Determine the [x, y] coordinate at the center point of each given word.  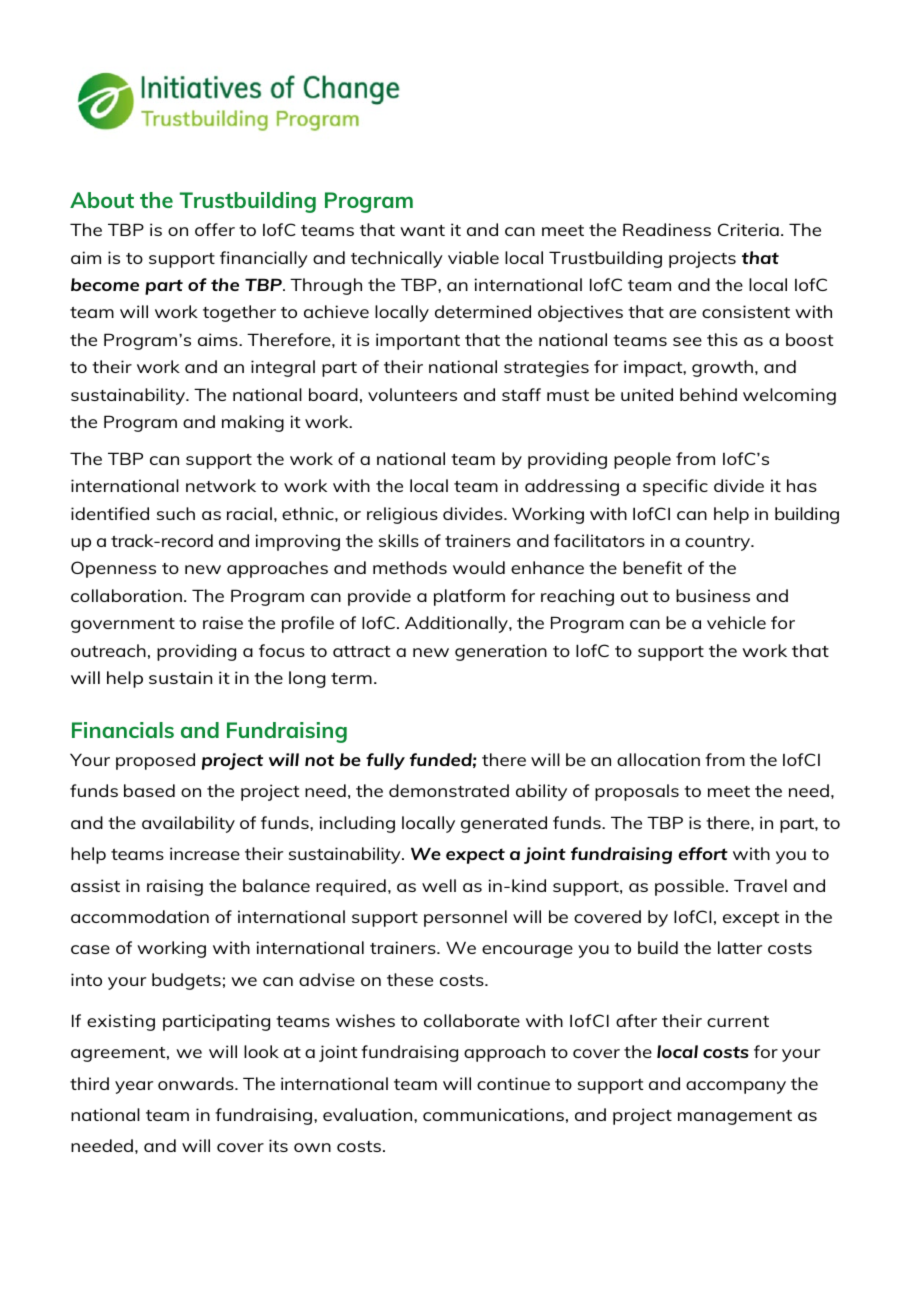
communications [493, 1114]
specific [675, 487]
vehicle [736, 622]
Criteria [748, 229]
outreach [108, 650]
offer [215, 229]
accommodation [140, 916]
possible [689, 887]
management [735, 1117]
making [253, 423]
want [422, 230]
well [439, 885]
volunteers [412, 394]
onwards [197, 1083]
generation [501, 652]
